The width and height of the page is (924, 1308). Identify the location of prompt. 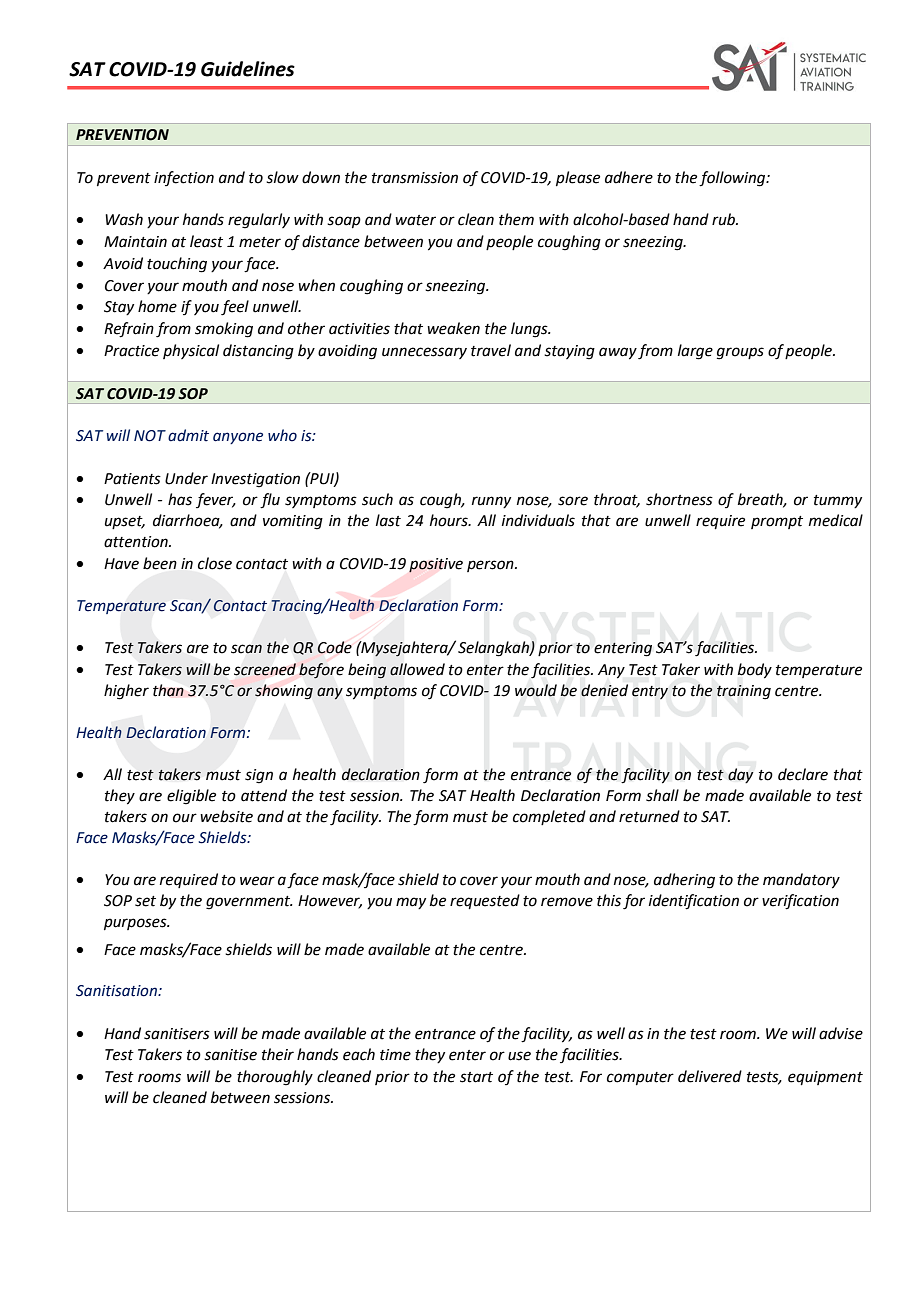
(777, 522).
